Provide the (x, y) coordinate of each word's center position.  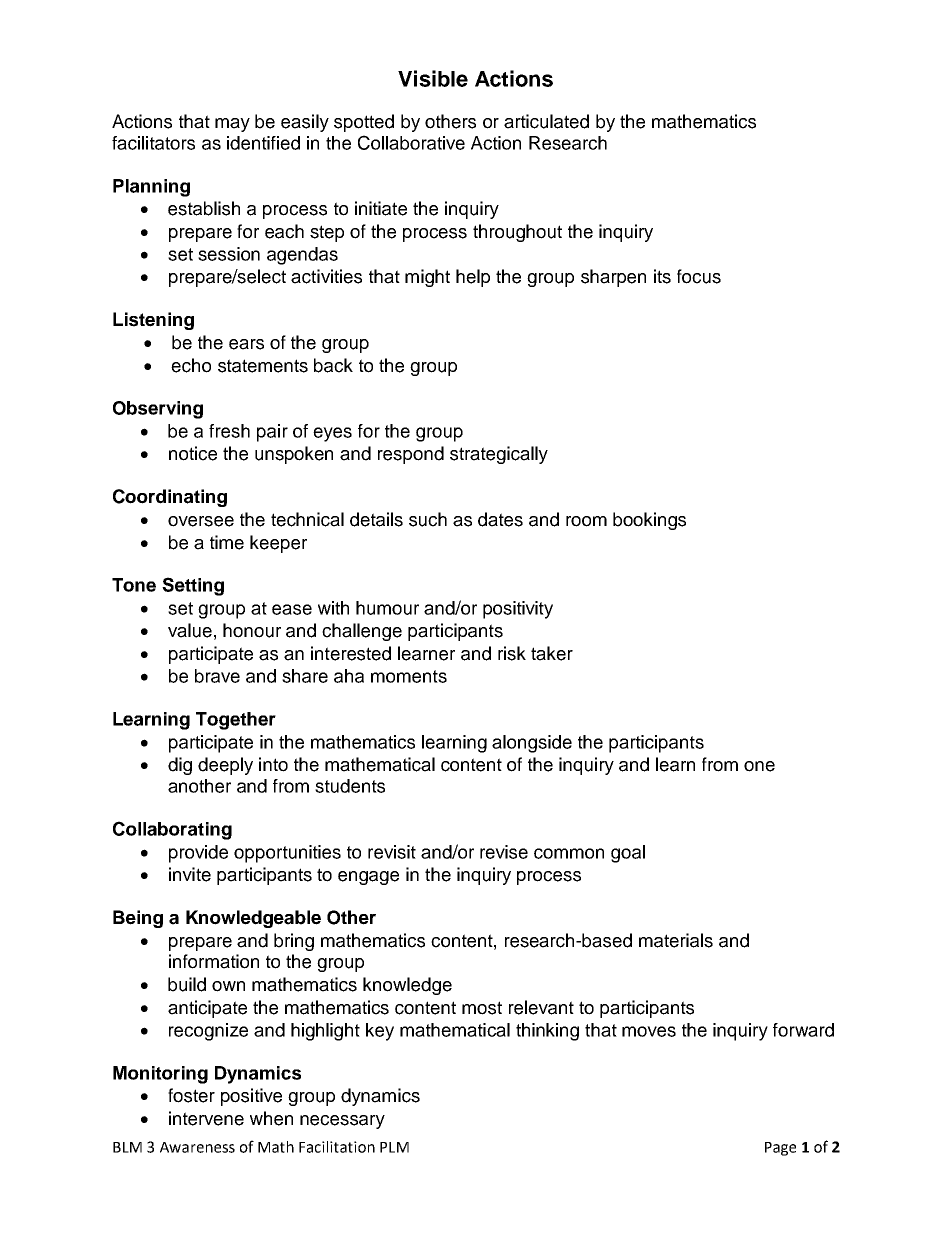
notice (193, 453)
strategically (499, 455)
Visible (433, 78)
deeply (225, 766)
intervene (206, 1118)
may (232, 125)
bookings (649, 521)
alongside (532, 744)
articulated (546, 121)
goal (628, 854)
